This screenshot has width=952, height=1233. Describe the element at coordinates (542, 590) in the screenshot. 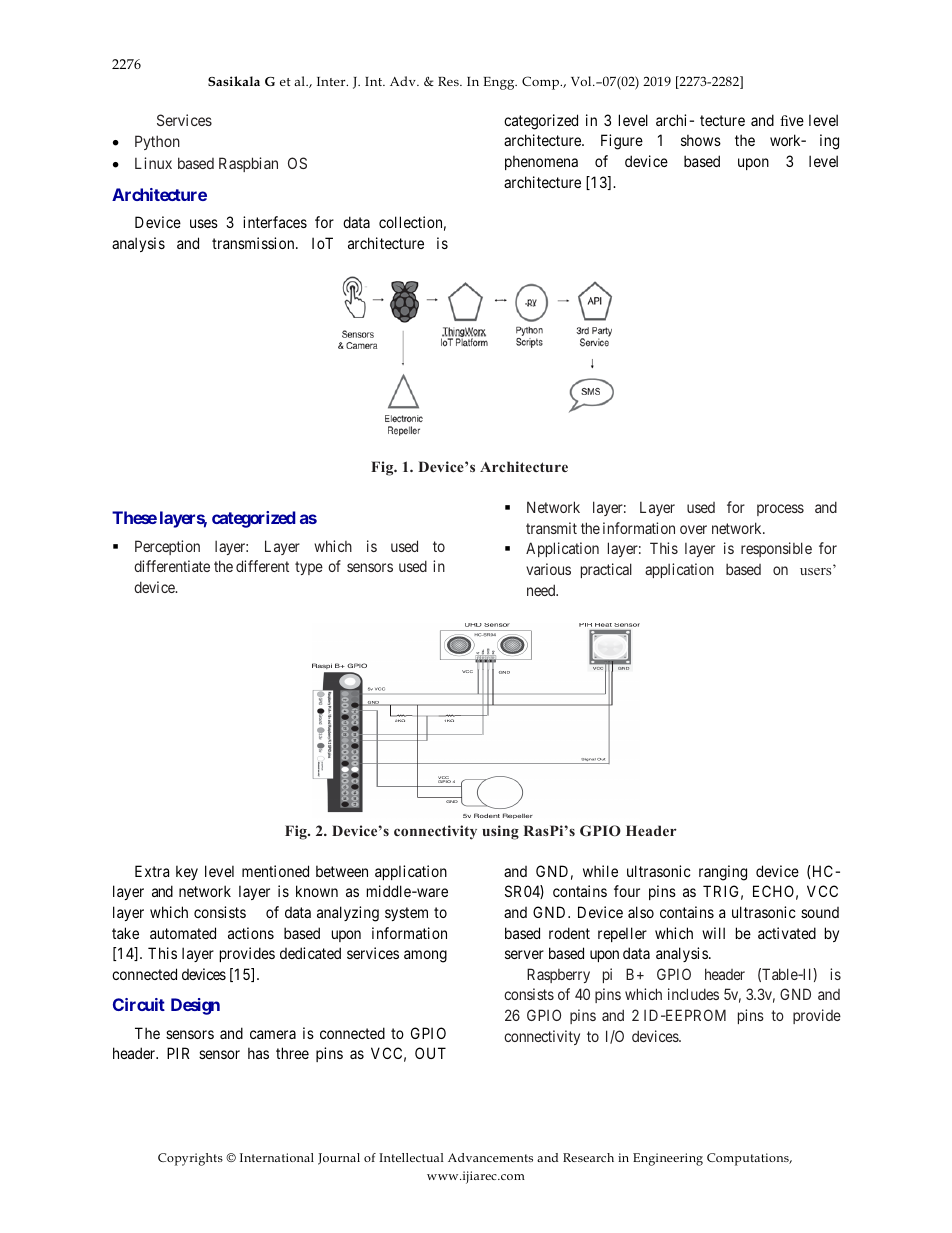

I see `need` at that location.
